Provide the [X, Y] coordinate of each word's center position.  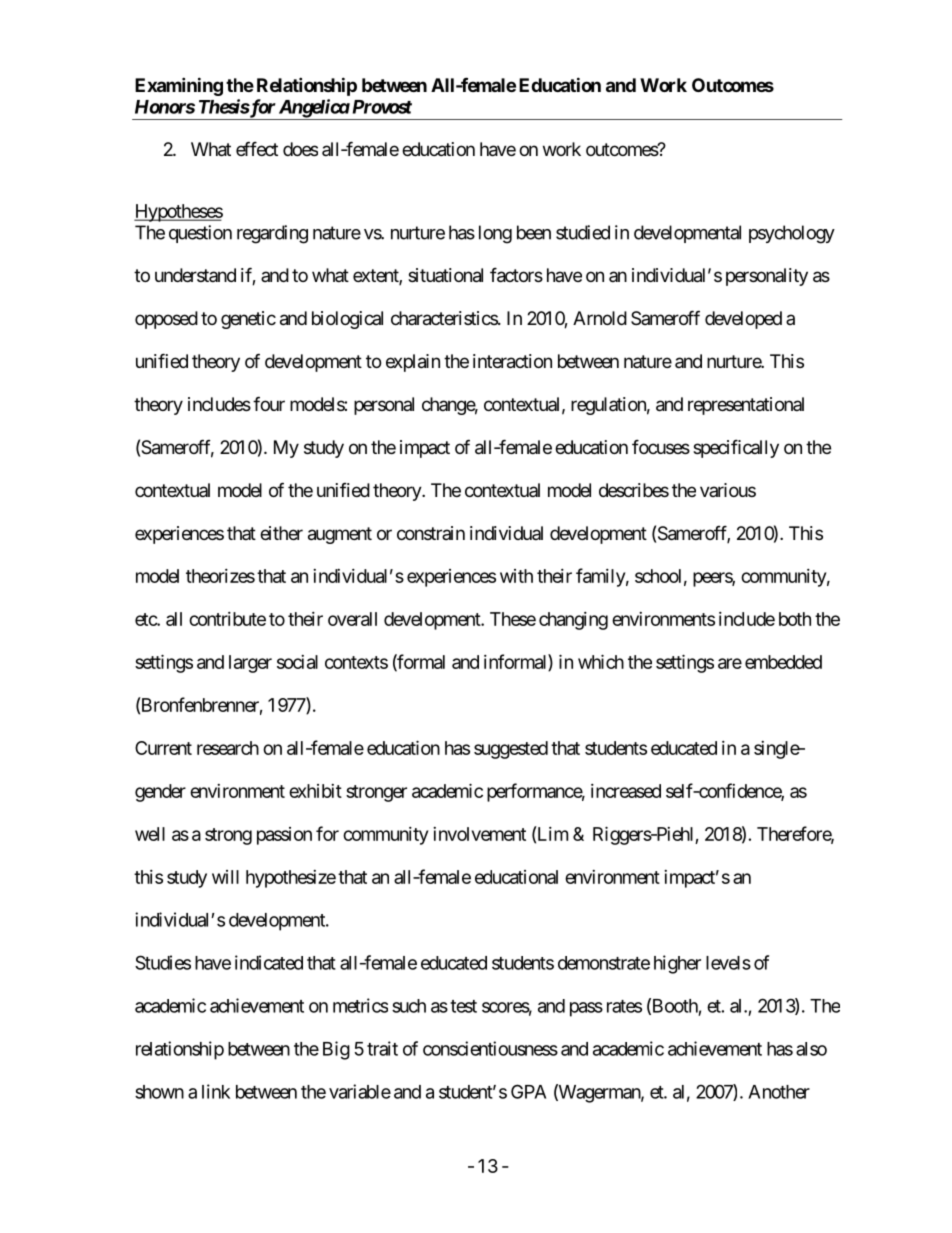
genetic [248, 320]
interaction [512, 361]
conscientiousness [490, 1048]
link [216, 1091]
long [495, 234]
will [225, 877]
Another [779, 1092]
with [516, 576]
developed [743, 320]
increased [626, 791]
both [795, 619]
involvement [479, 834]
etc [146, 619]
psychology [792, 234]
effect [257, 148]
